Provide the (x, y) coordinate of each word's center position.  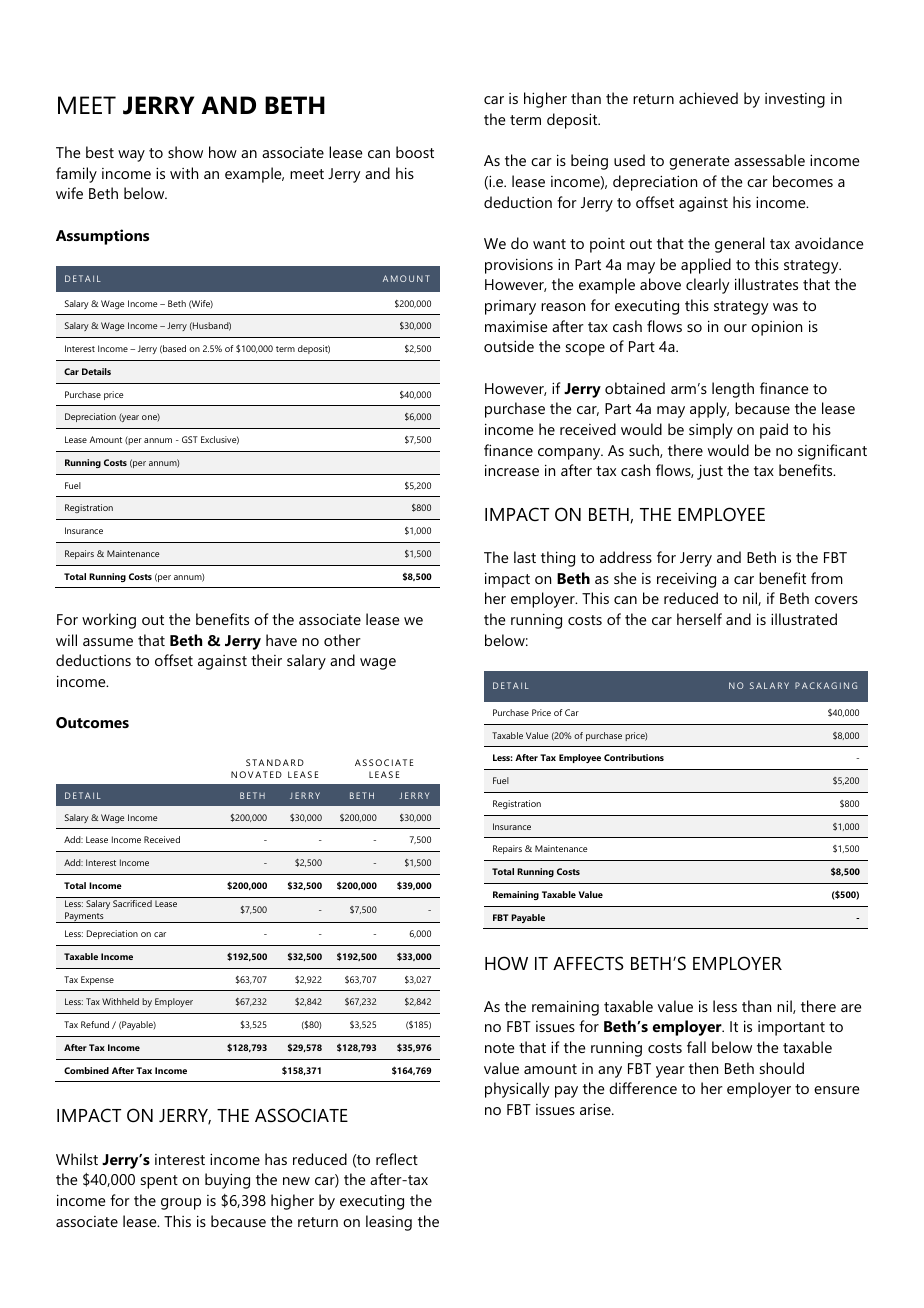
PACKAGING (826, 685)
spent (159, 1182)
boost (415, 152)
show (185, 152)
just (710, 472)
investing (795, 100)
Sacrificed (132, 903)
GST (190, 439)
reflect (397, 1159)
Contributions (634, 757)
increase (512, 470)
